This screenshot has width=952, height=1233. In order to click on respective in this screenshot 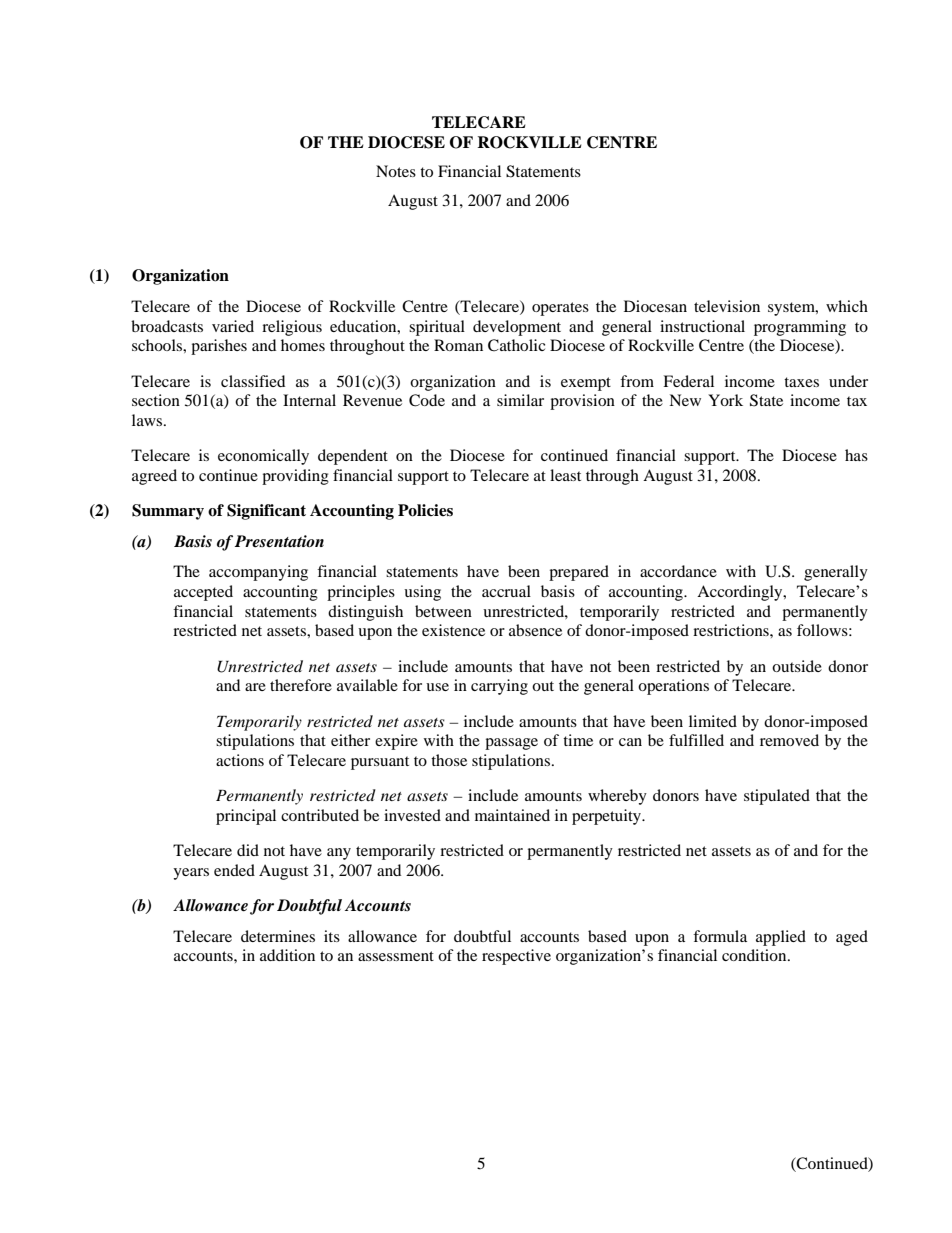, I will do `click(516, 957)`.
